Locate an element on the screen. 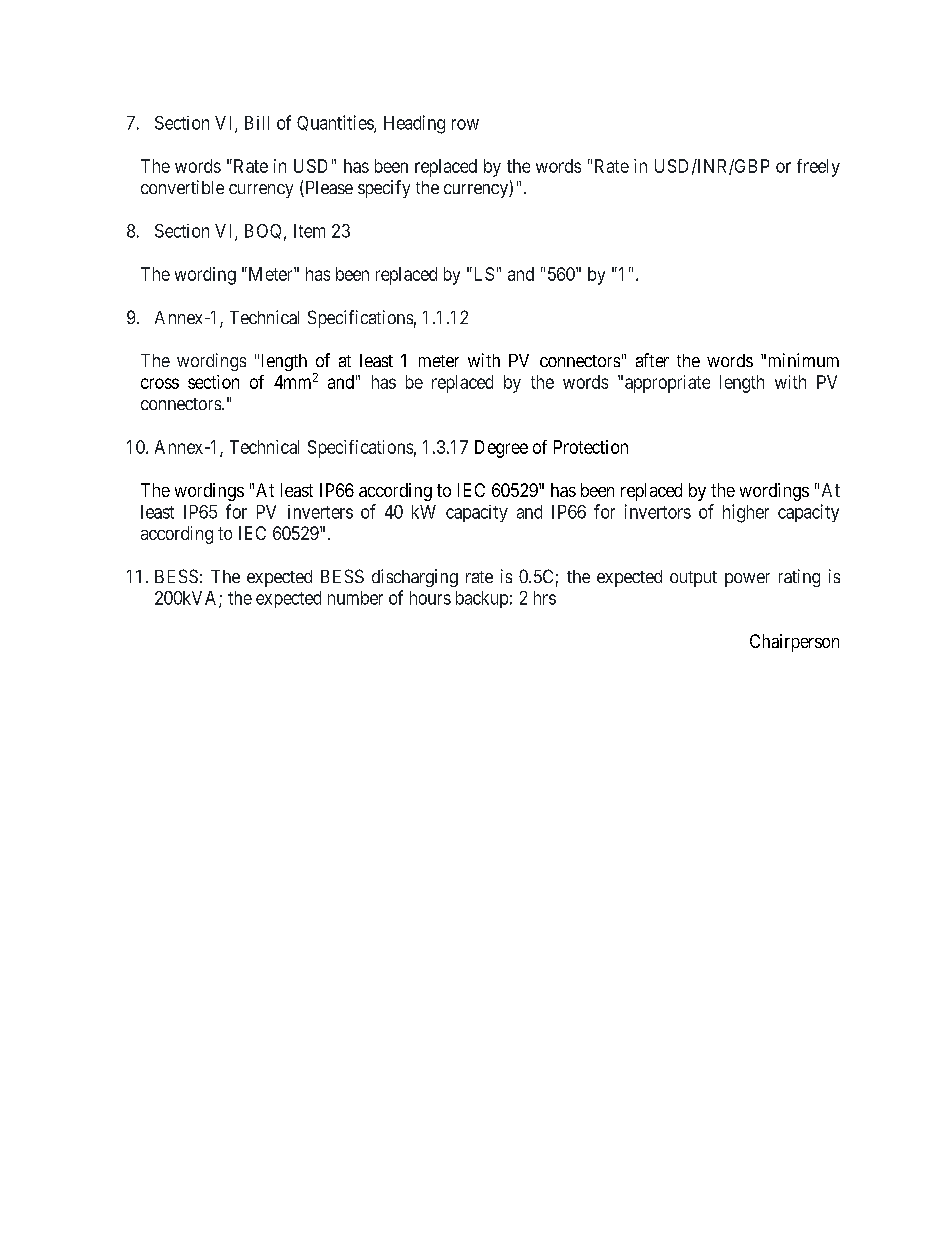 The height and width of the screenshot is (1233, 952). hours is located at coordinates (430, 598).
